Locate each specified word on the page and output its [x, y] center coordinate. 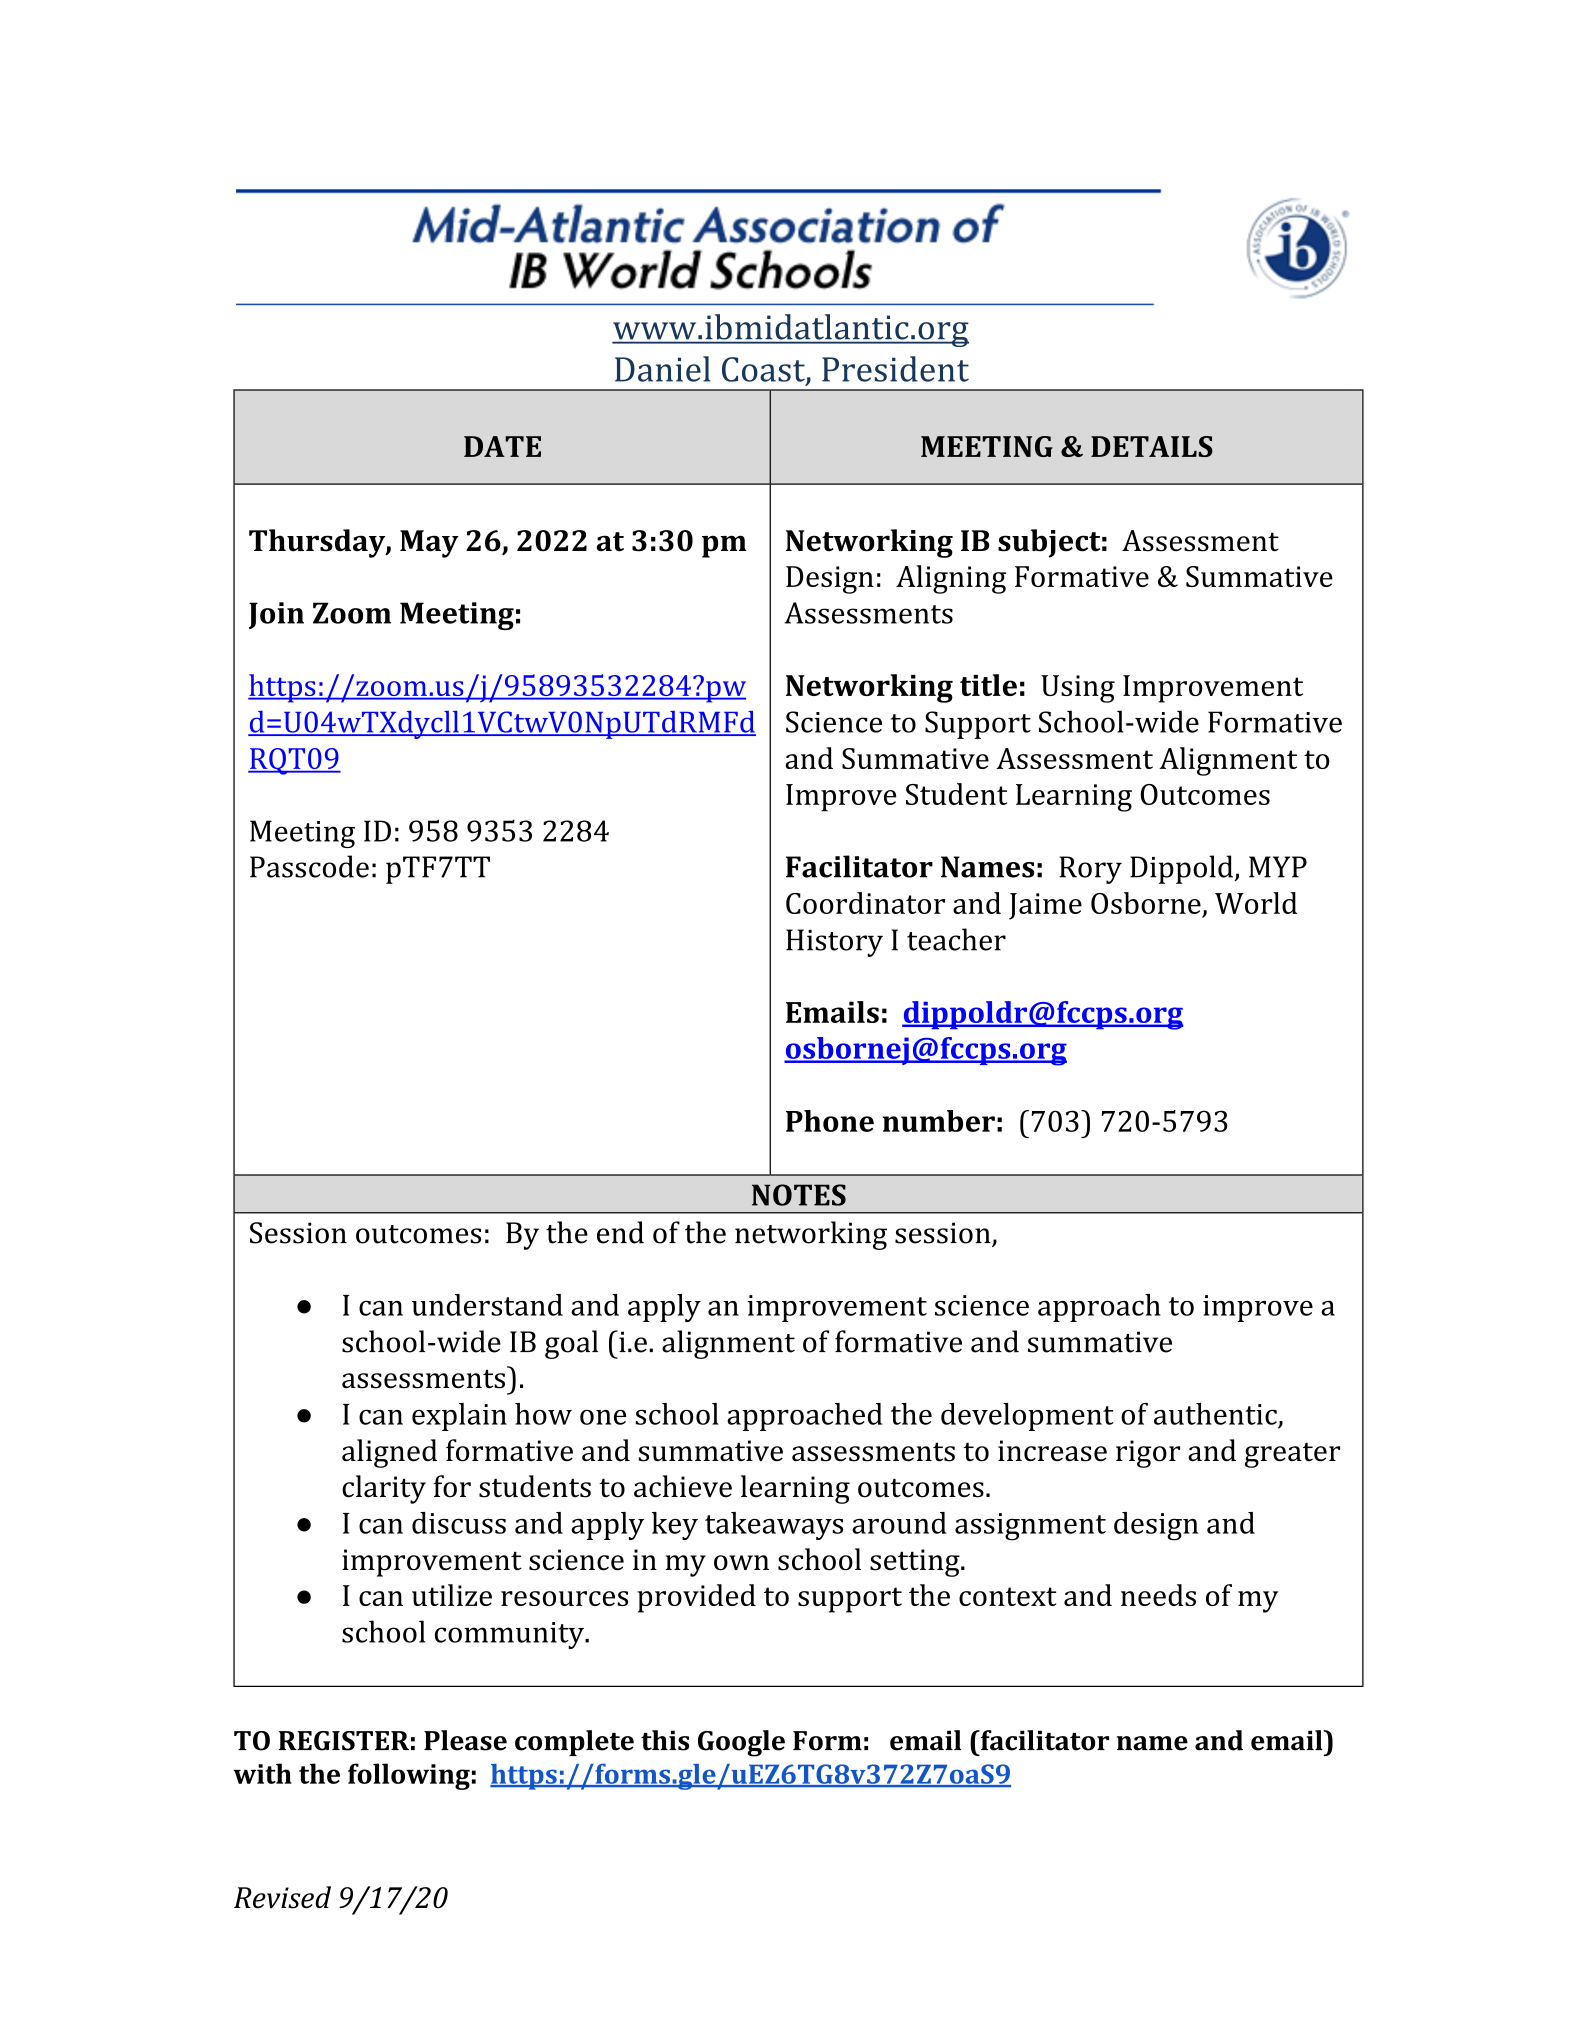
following [409, 1776]
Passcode [309, 866]
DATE [502, 446]
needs [1158, 1595]
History [834, 943]
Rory [1090, 870]
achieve [683, 1486]
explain [459, 1417]
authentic [1215, 1414]
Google [741, 1743]
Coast [764, 370]
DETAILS [1152, 446]
